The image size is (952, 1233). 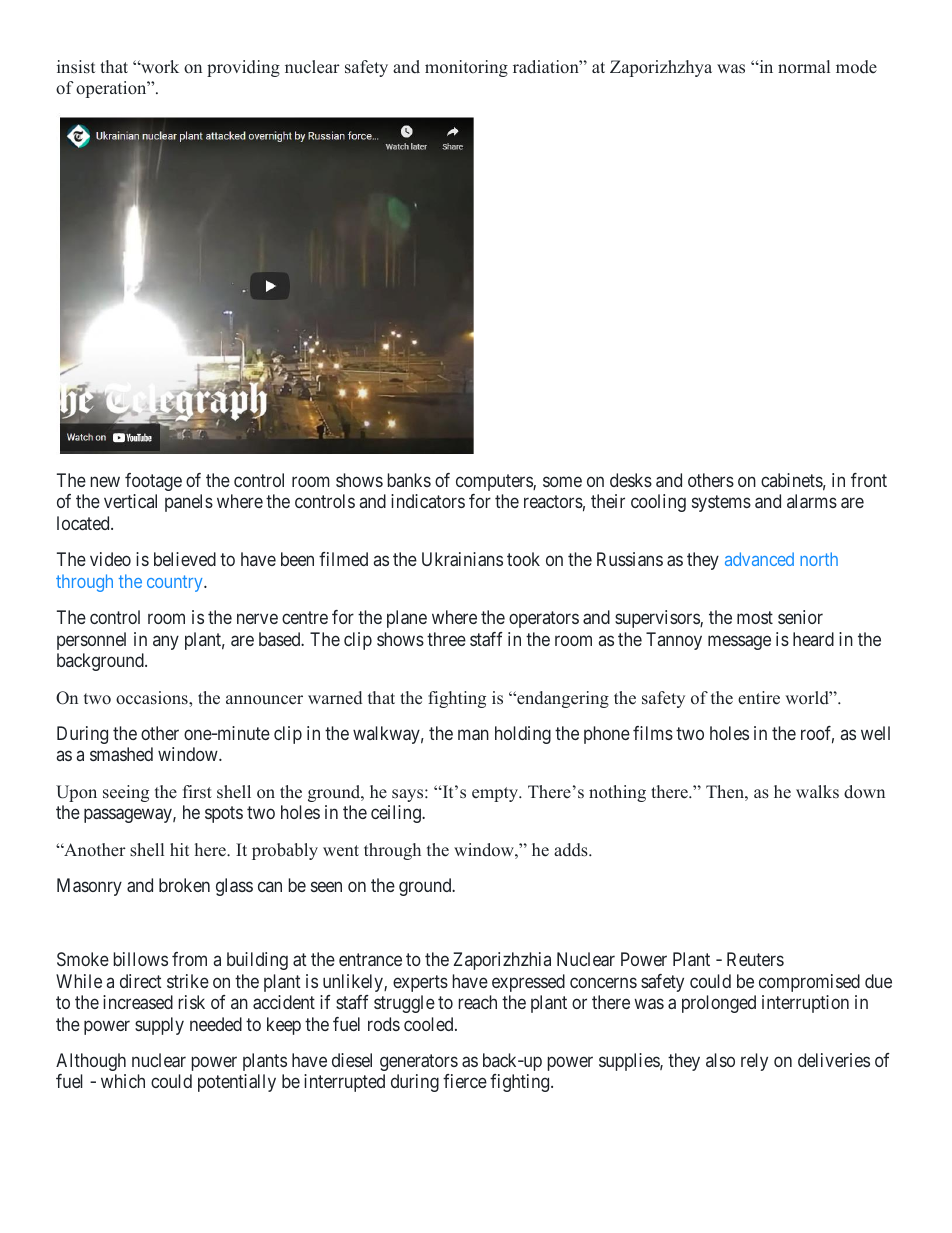 What do you see at coordinates (462, 559) in the document?
I see `Ukrainians` at bounding box center [462, 559].
